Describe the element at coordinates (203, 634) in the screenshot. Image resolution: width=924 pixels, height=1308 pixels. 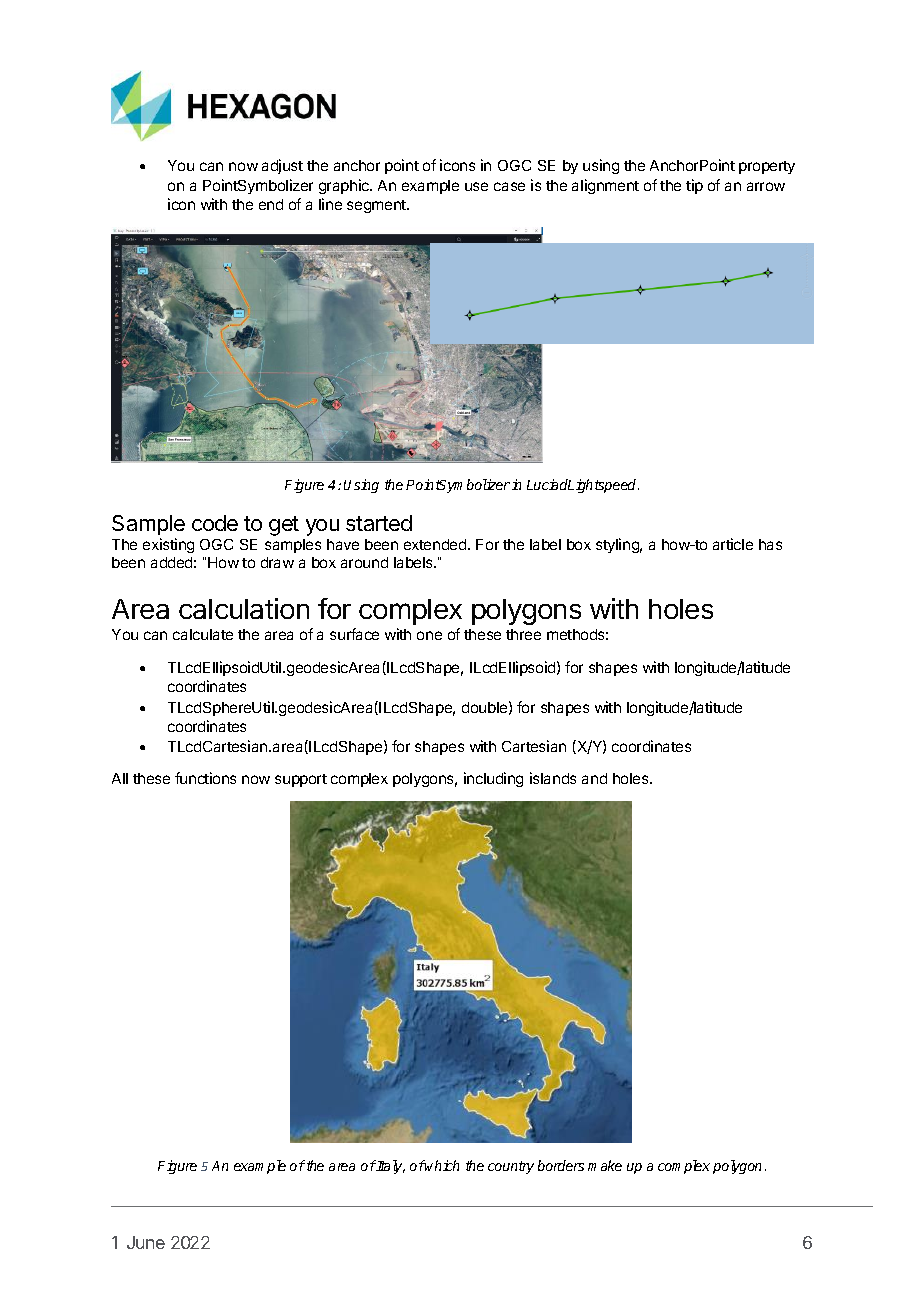
I see `calculate` at that location.
